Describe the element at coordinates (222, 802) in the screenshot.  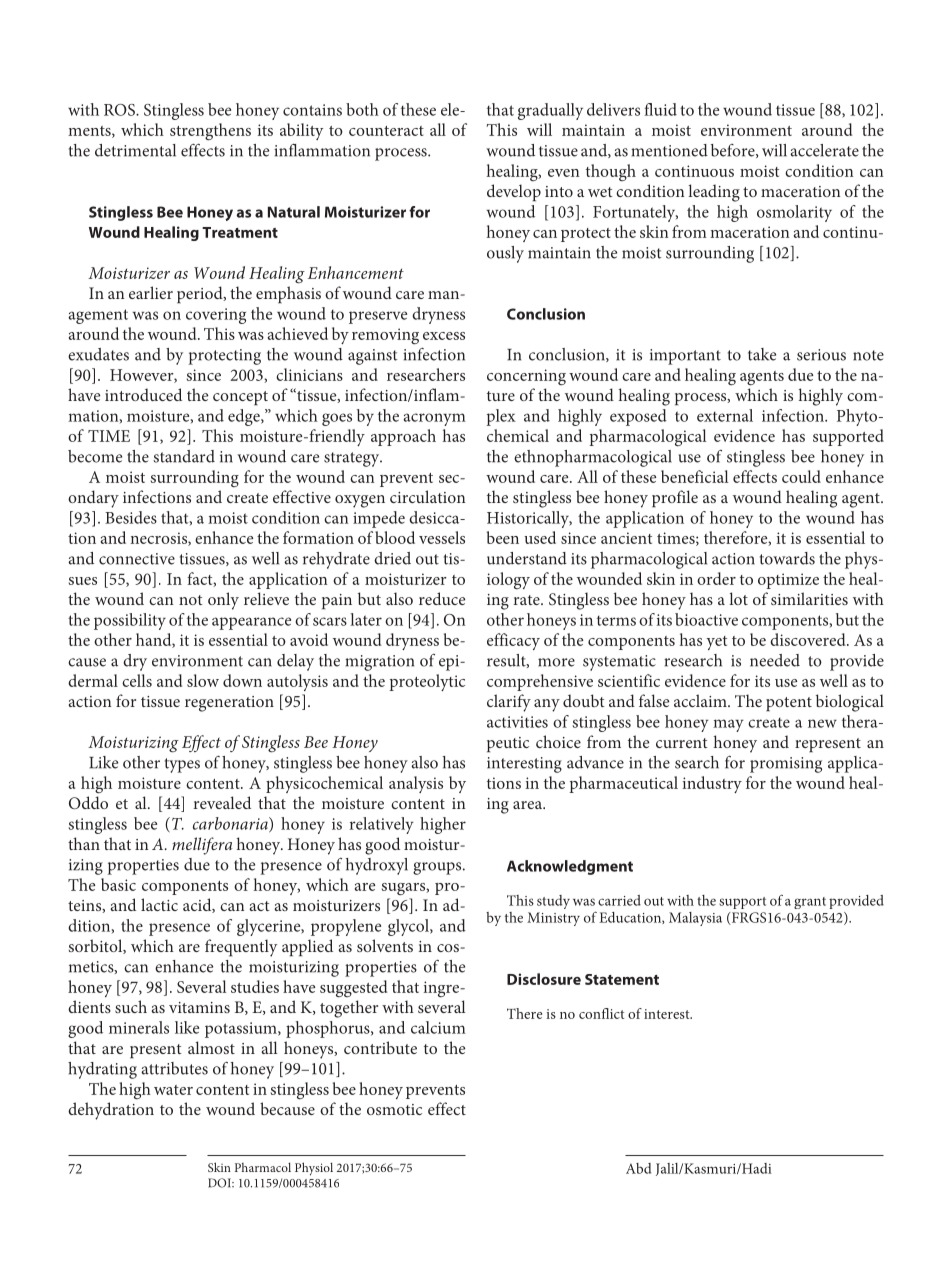
I see `revealed` at that location.
